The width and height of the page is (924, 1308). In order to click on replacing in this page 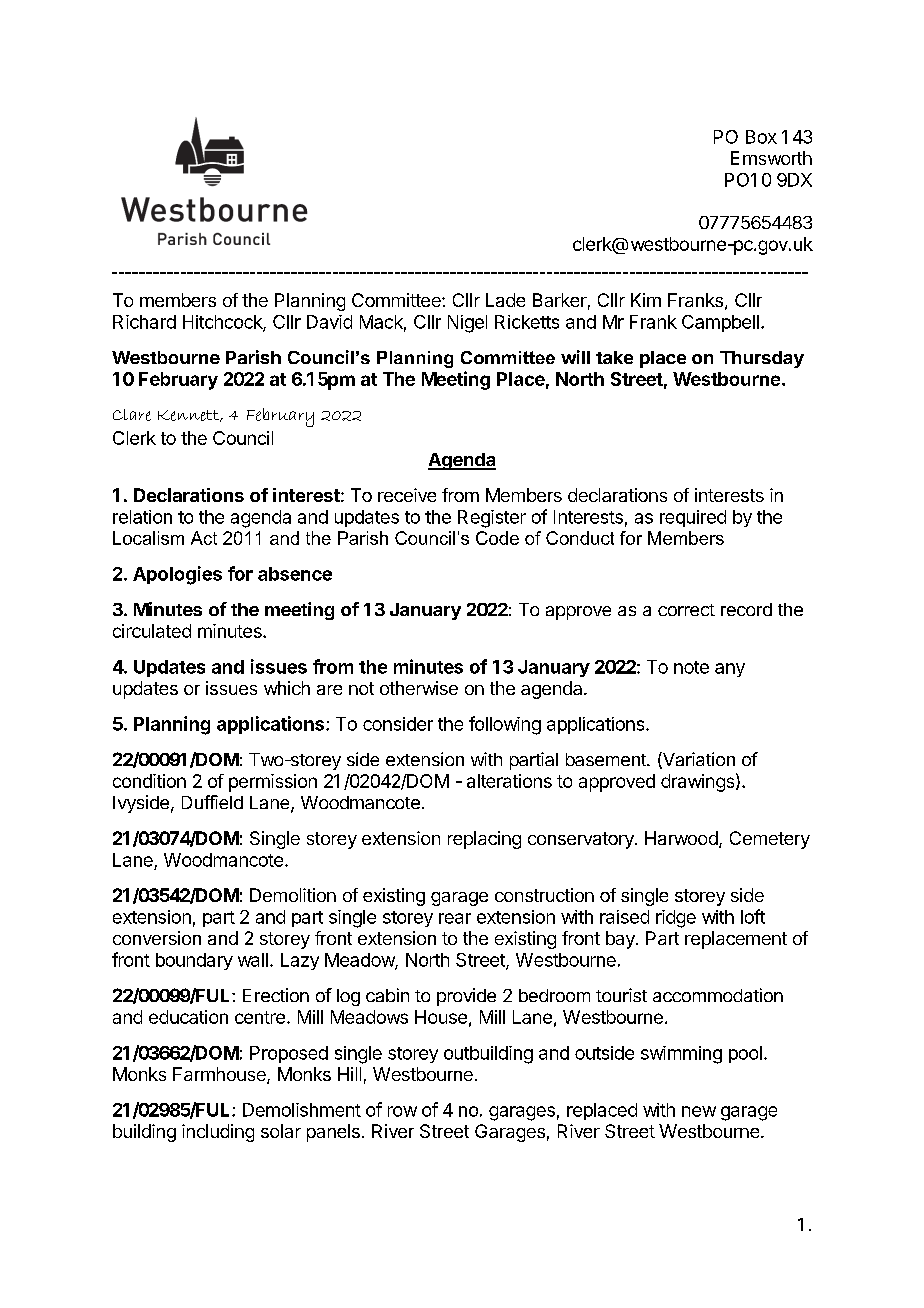, I will do `click(484, 840)`.
